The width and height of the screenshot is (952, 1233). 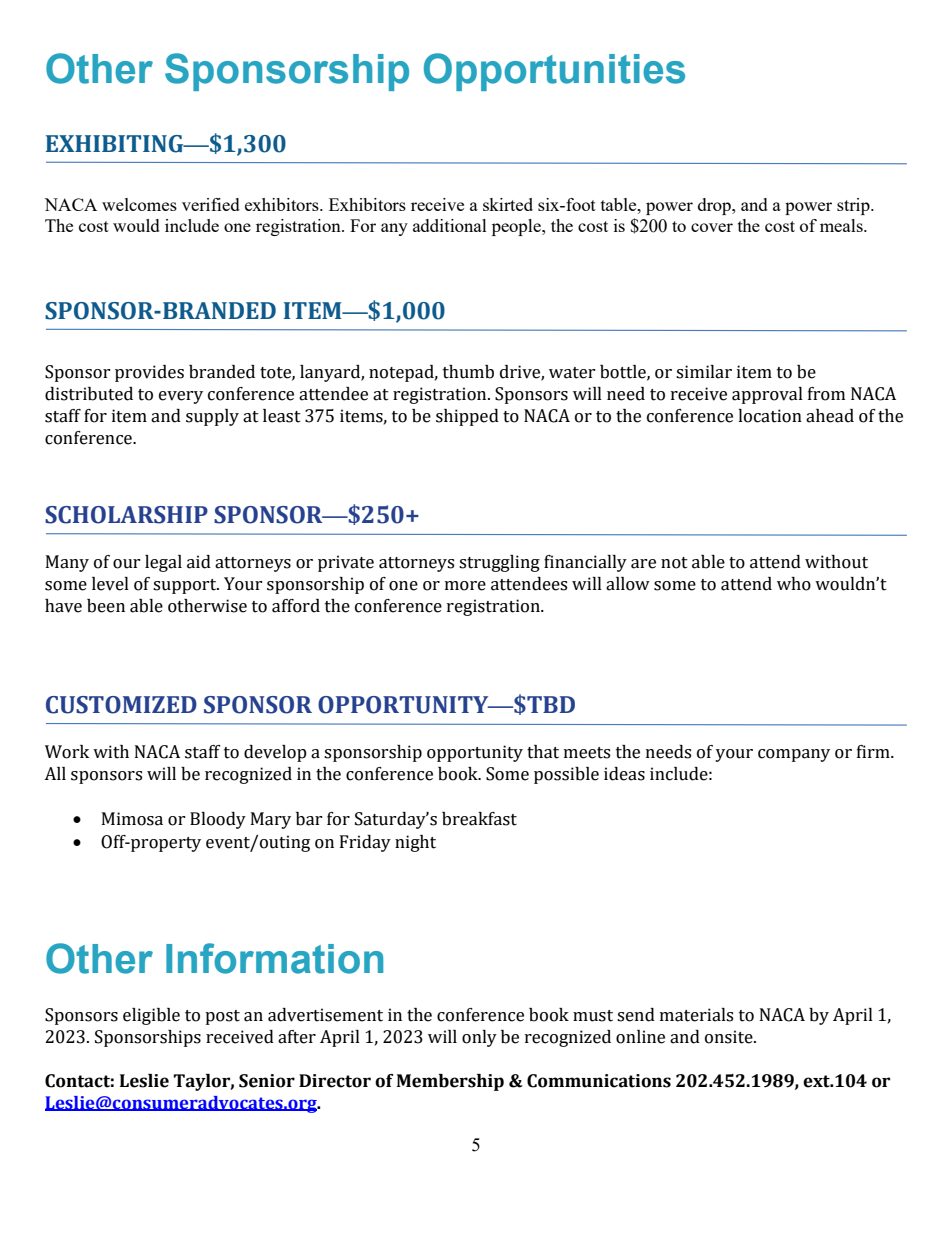 I want to click on every, so click(x=181, y=397).
